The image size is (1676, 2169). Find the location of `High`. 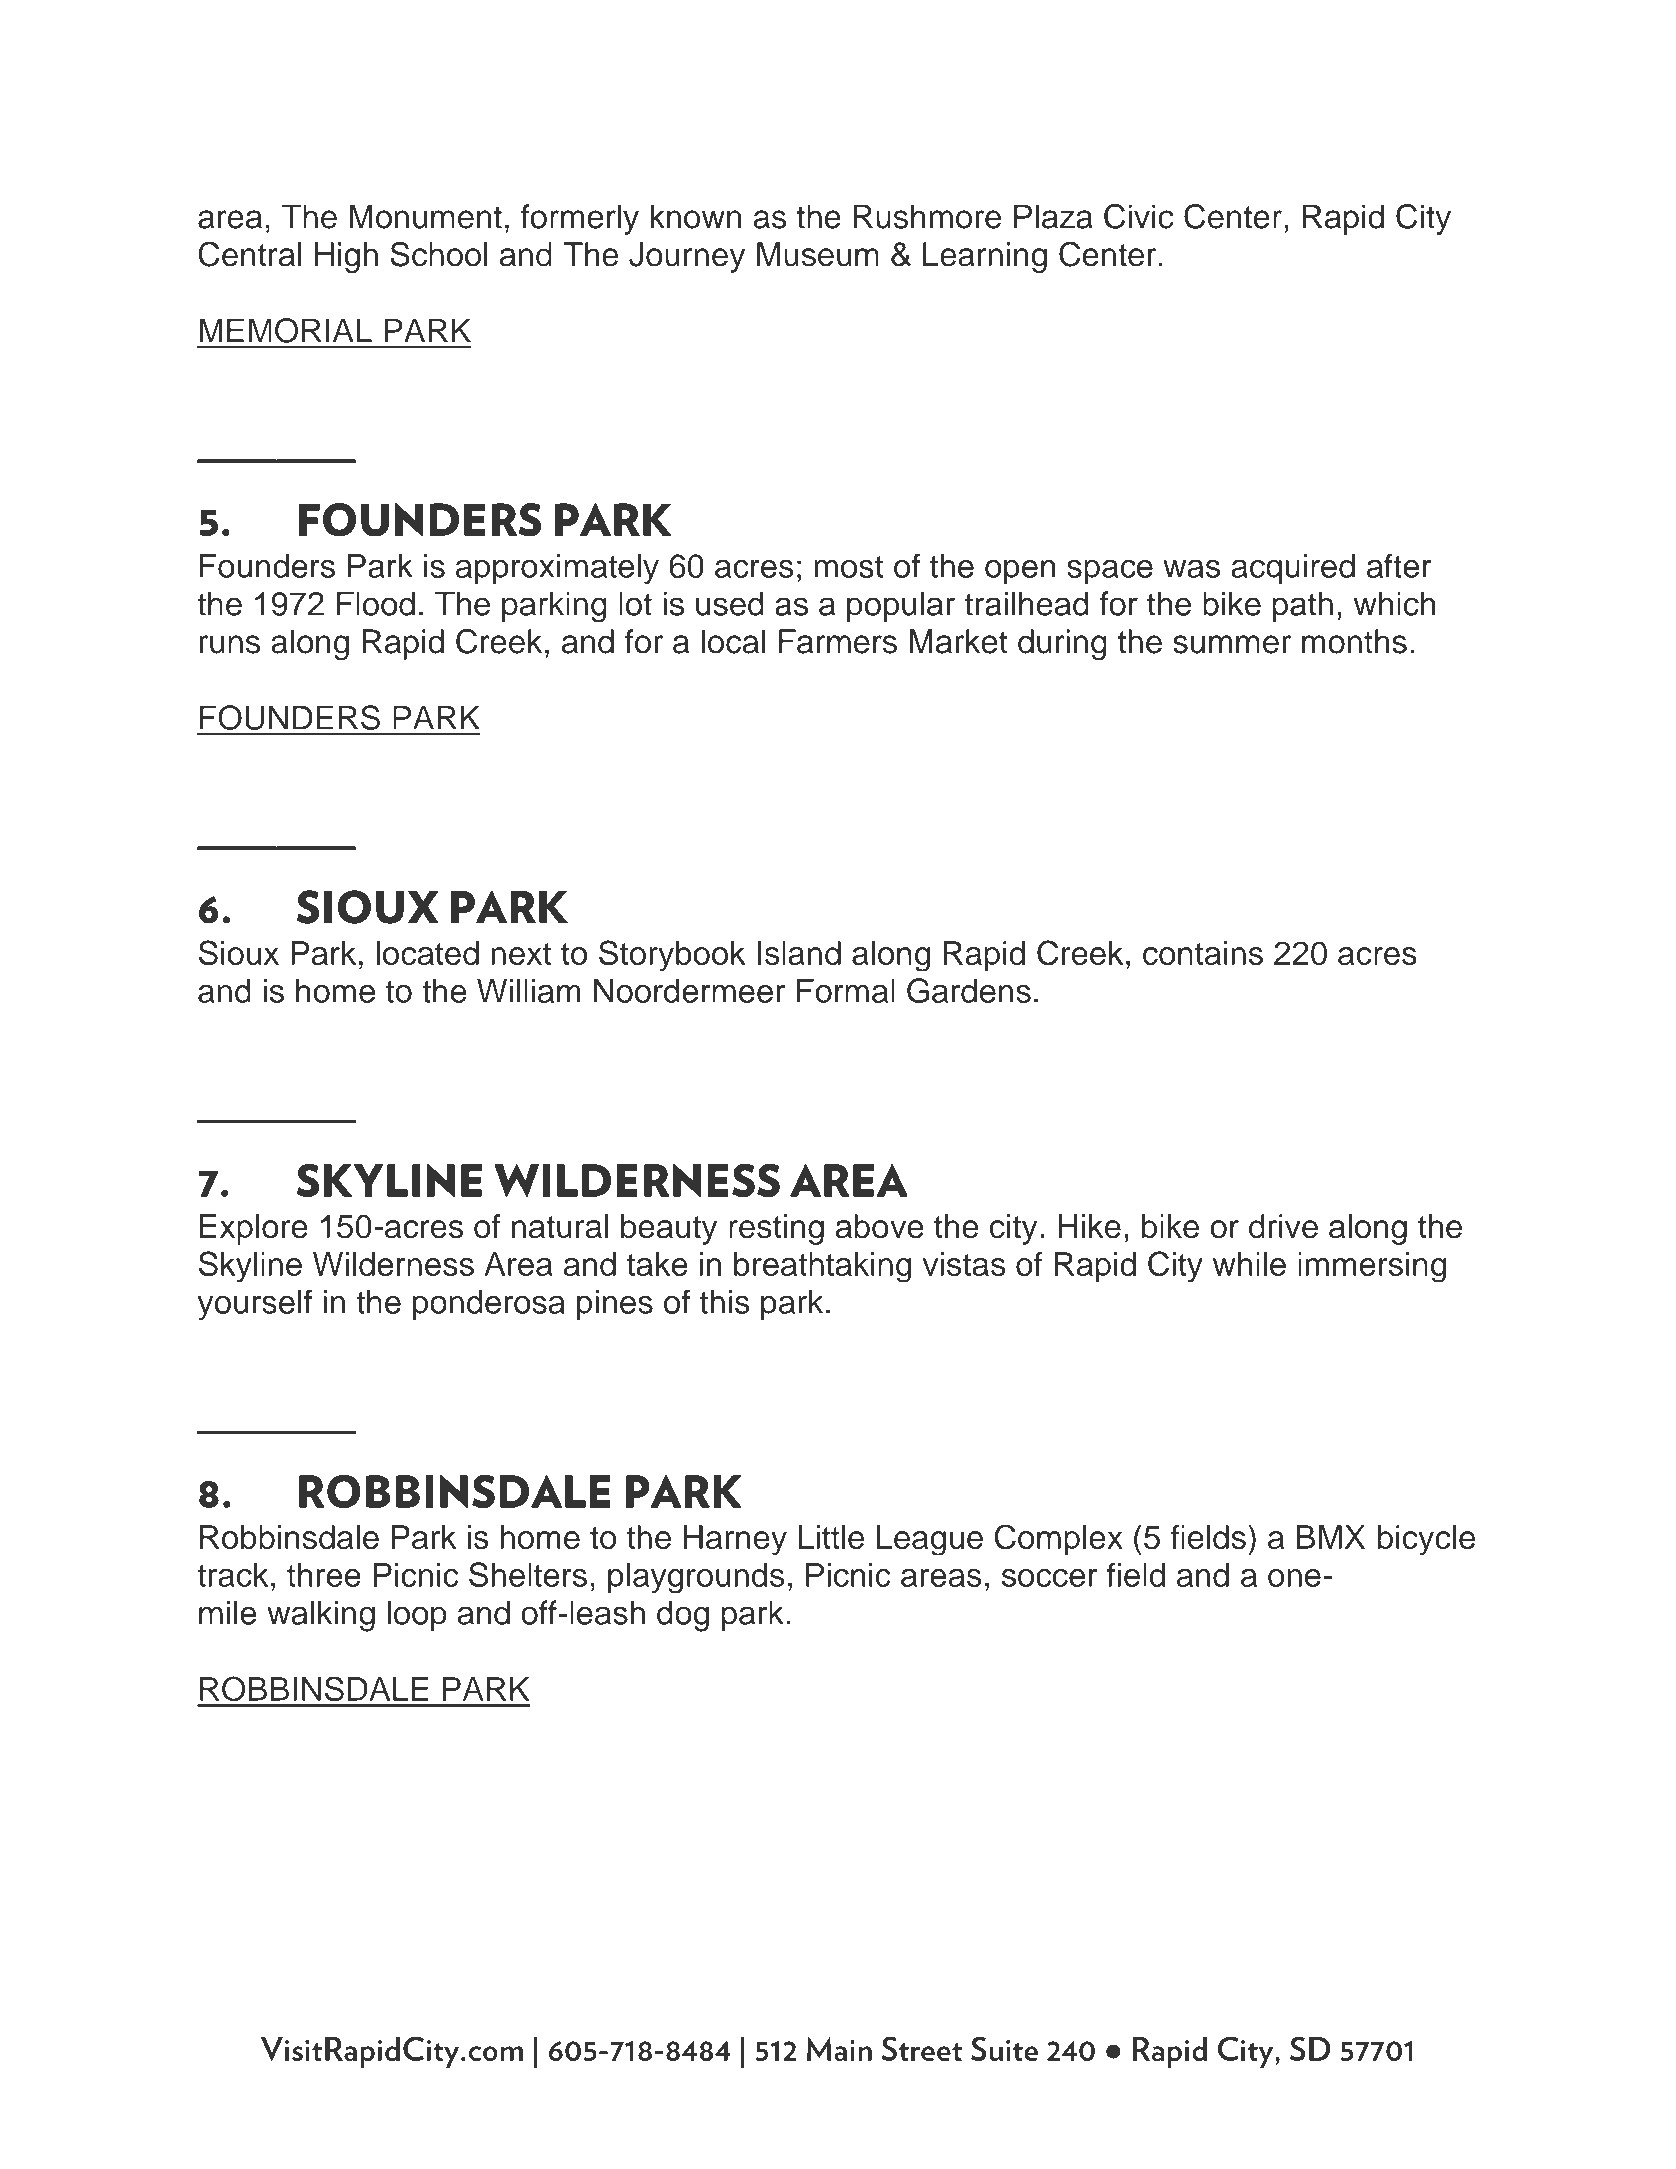

High is located at coordinates (346, 257).
